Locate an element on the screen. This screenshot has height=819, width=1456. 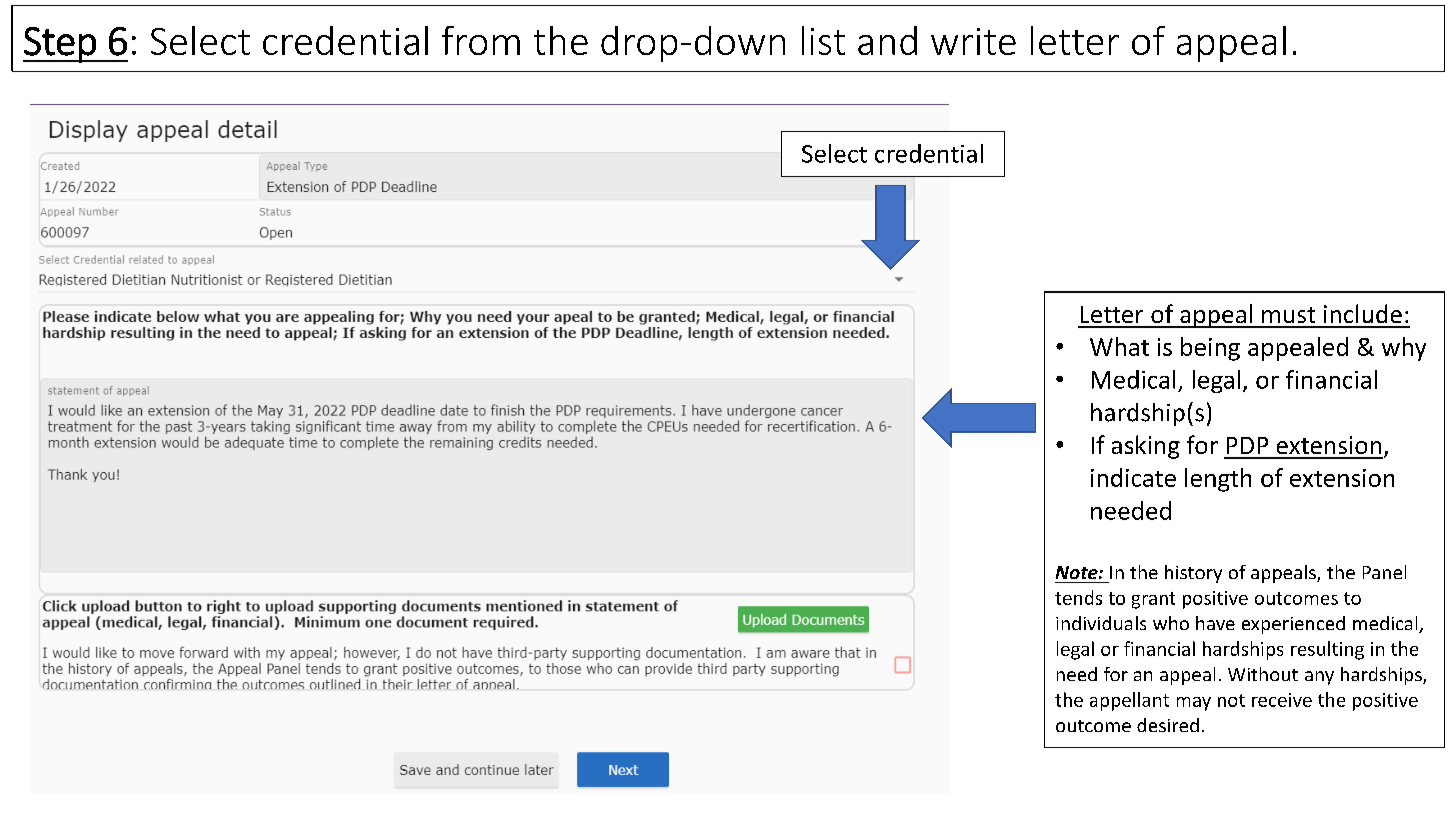
list is located at coordinates (823, 40).
